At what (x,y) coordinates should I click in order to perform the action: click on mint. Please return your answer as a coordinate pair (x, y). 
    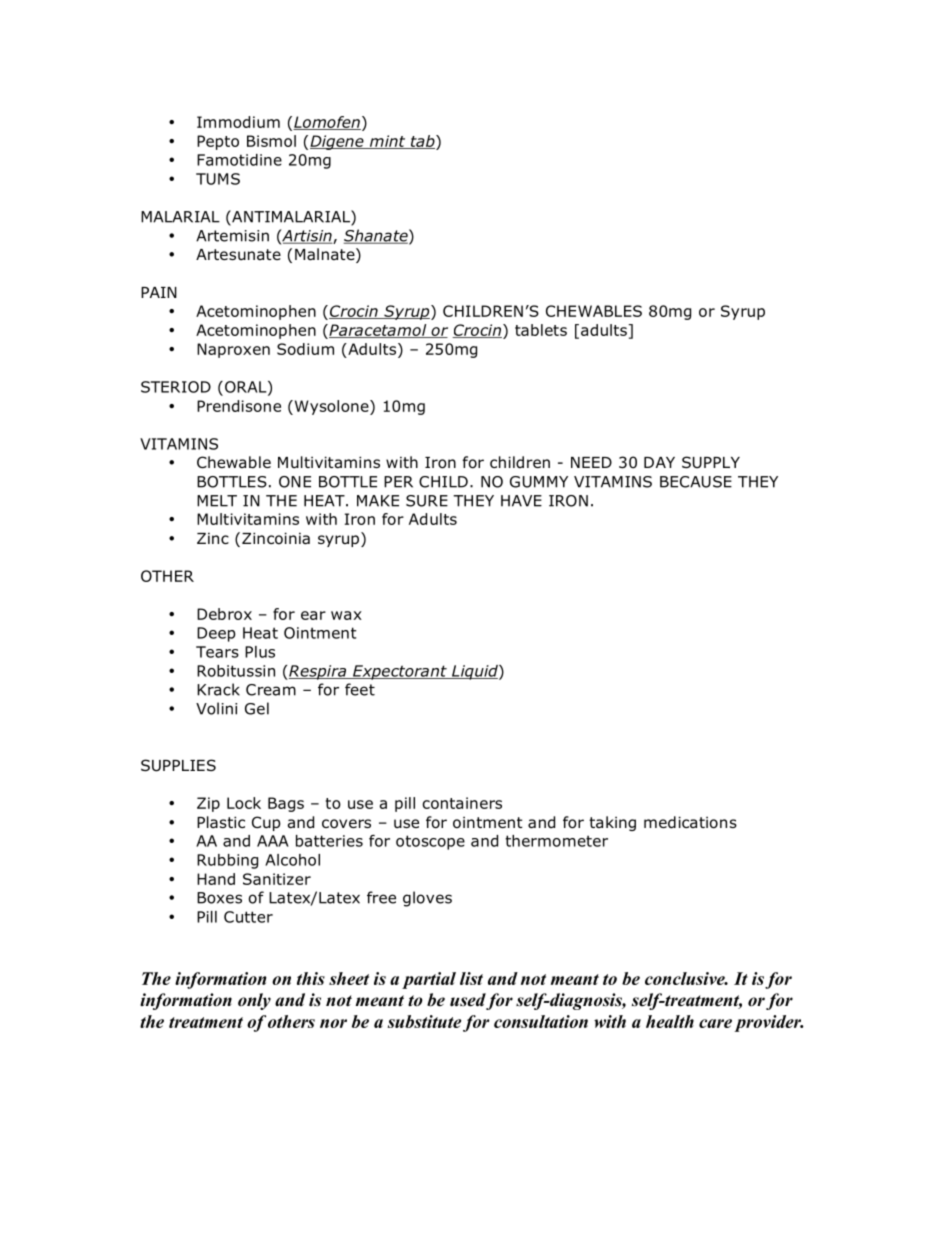
    Looking at the image, I should click on (387, 142).
